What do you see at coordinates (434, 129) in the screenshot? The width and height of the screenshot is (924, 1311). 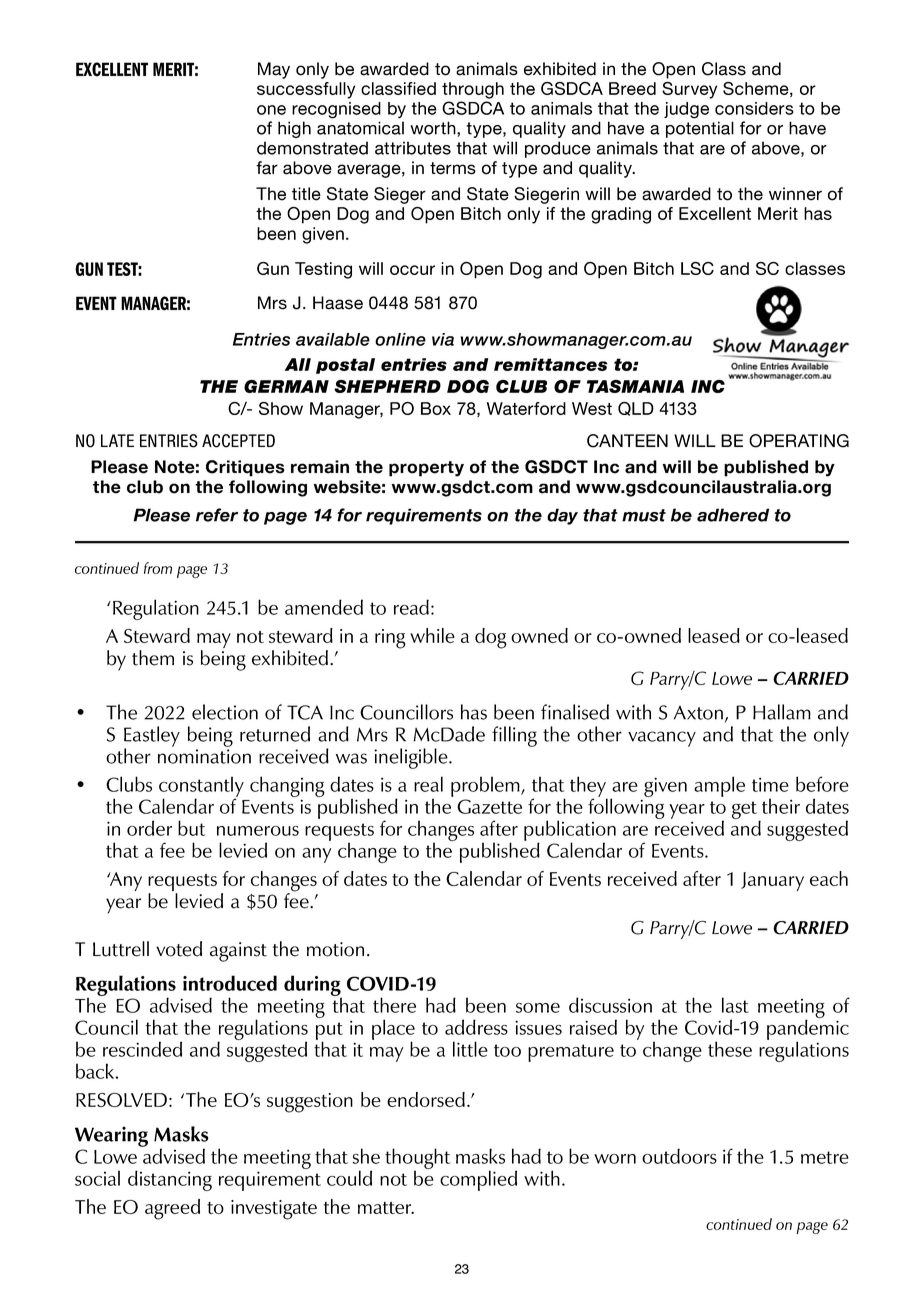 I see `worth` at bounding box center [434, 129].
